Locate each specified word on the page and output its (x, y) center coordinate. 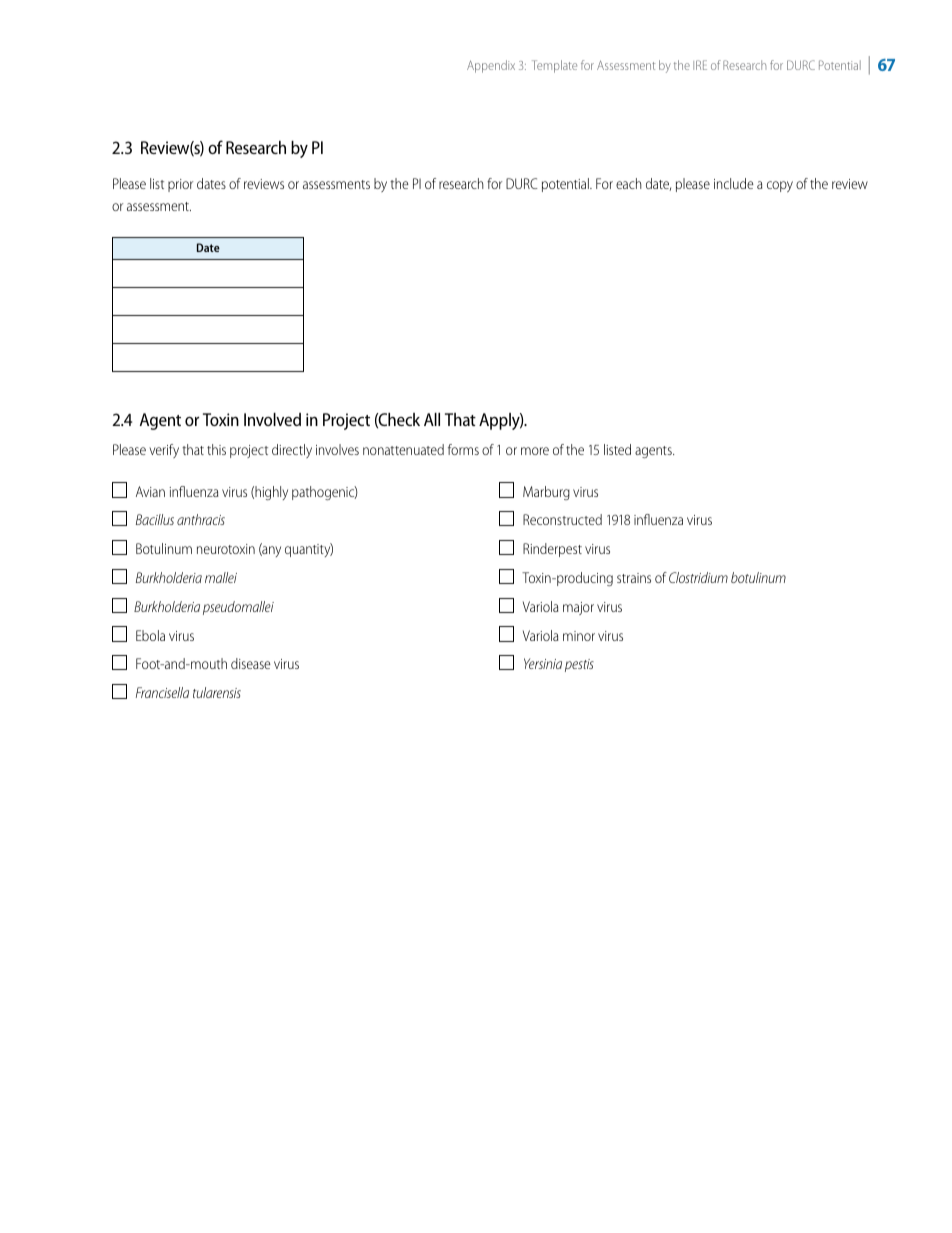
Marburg (546, 493)
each (629, 183)
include (734, 183)
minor (579, 636)
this (216, 449)
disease (251, 663)
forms (463, 449)
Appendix (491, 66)
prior (180, 185)
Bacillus (155, 519)
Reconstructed (562, 519)
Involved (272, 419)
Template (554, 66)
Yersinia (543, 663)
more (535, 451)
